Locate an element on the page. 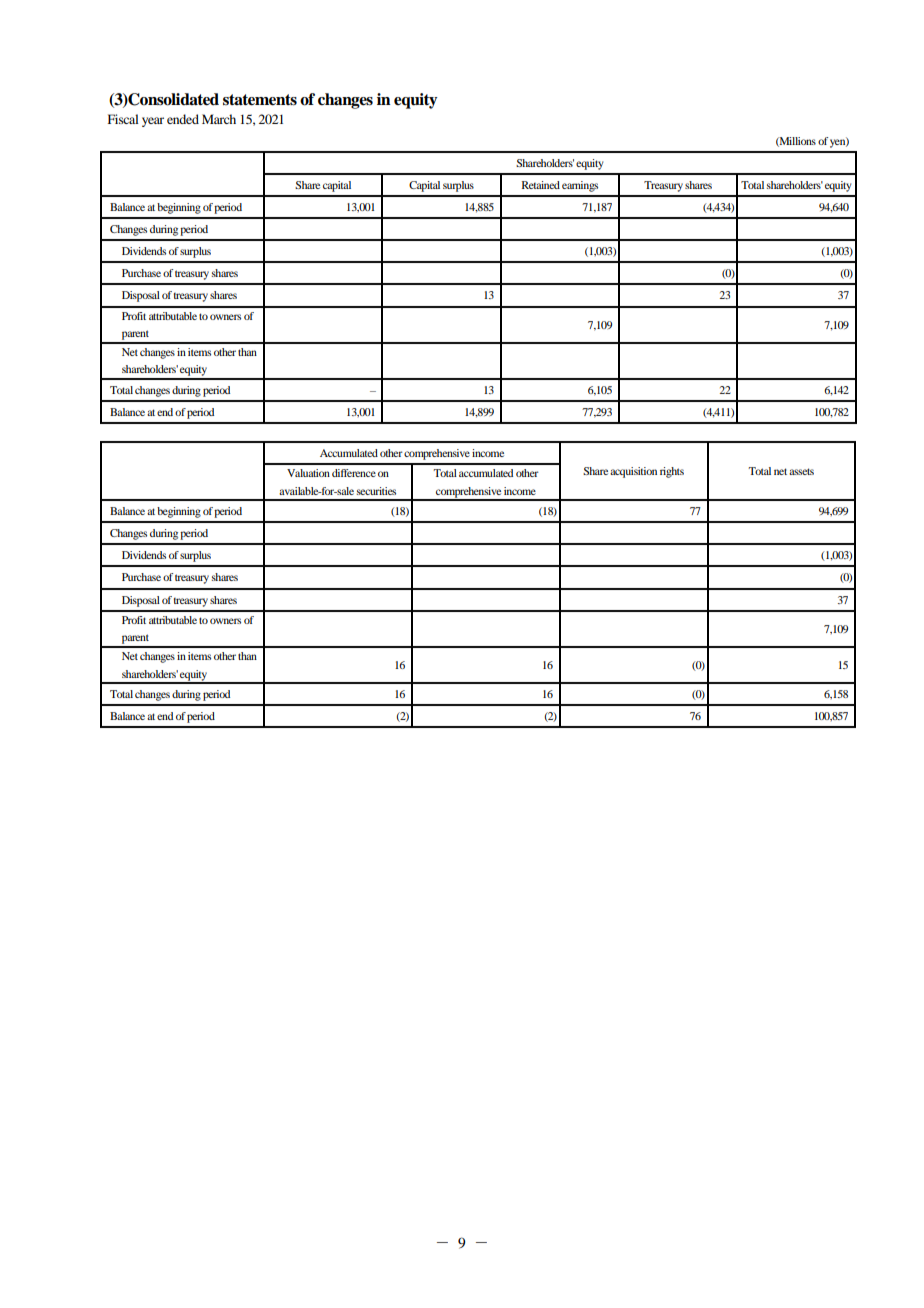 Image resolution: width=924 pixels, height=1308 pixels. March is located at coordinates (219, 119).
